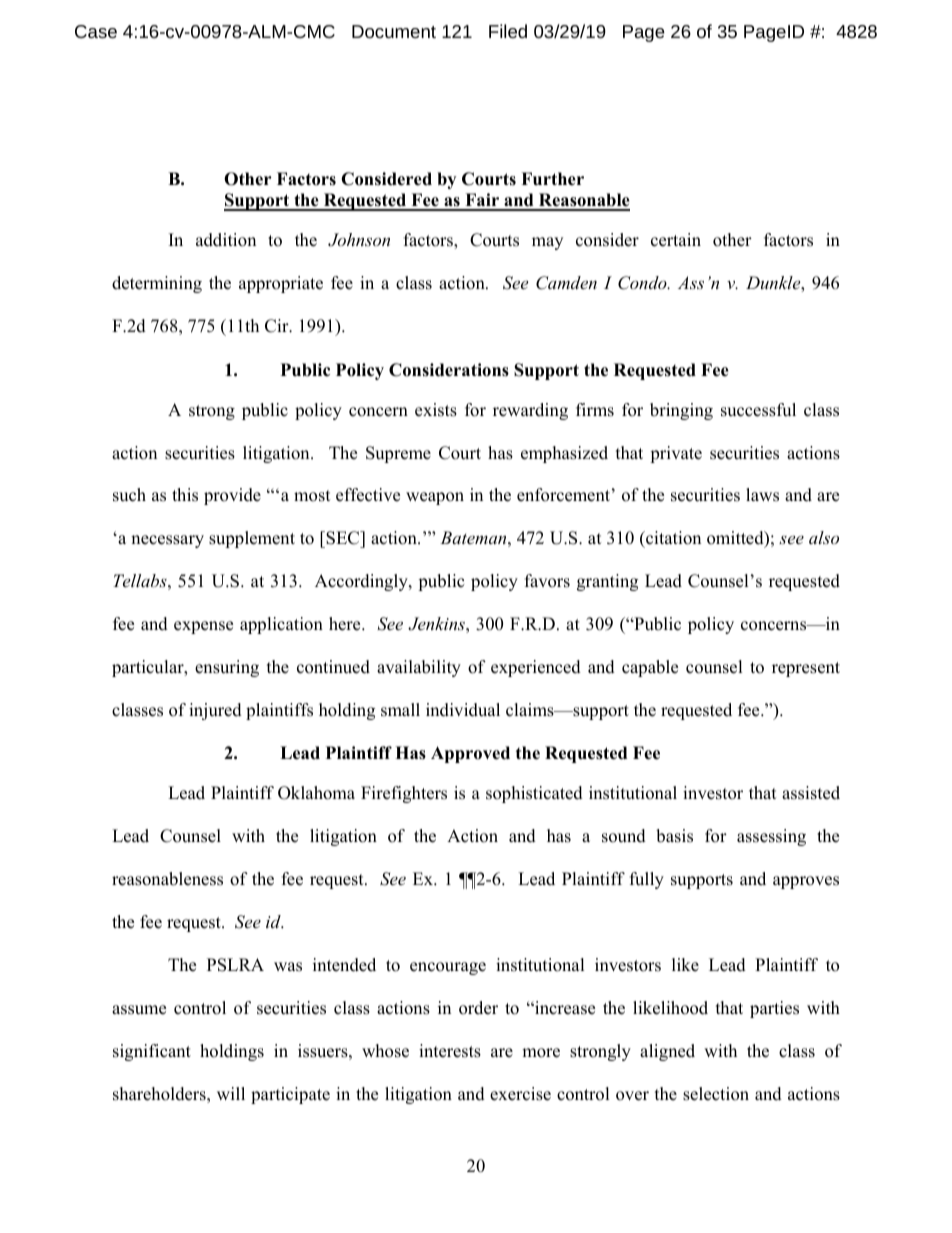 This document has width=952, height=1233. Describe the element at coordinates (547, 581) in the document. I see `favors` at that location.
